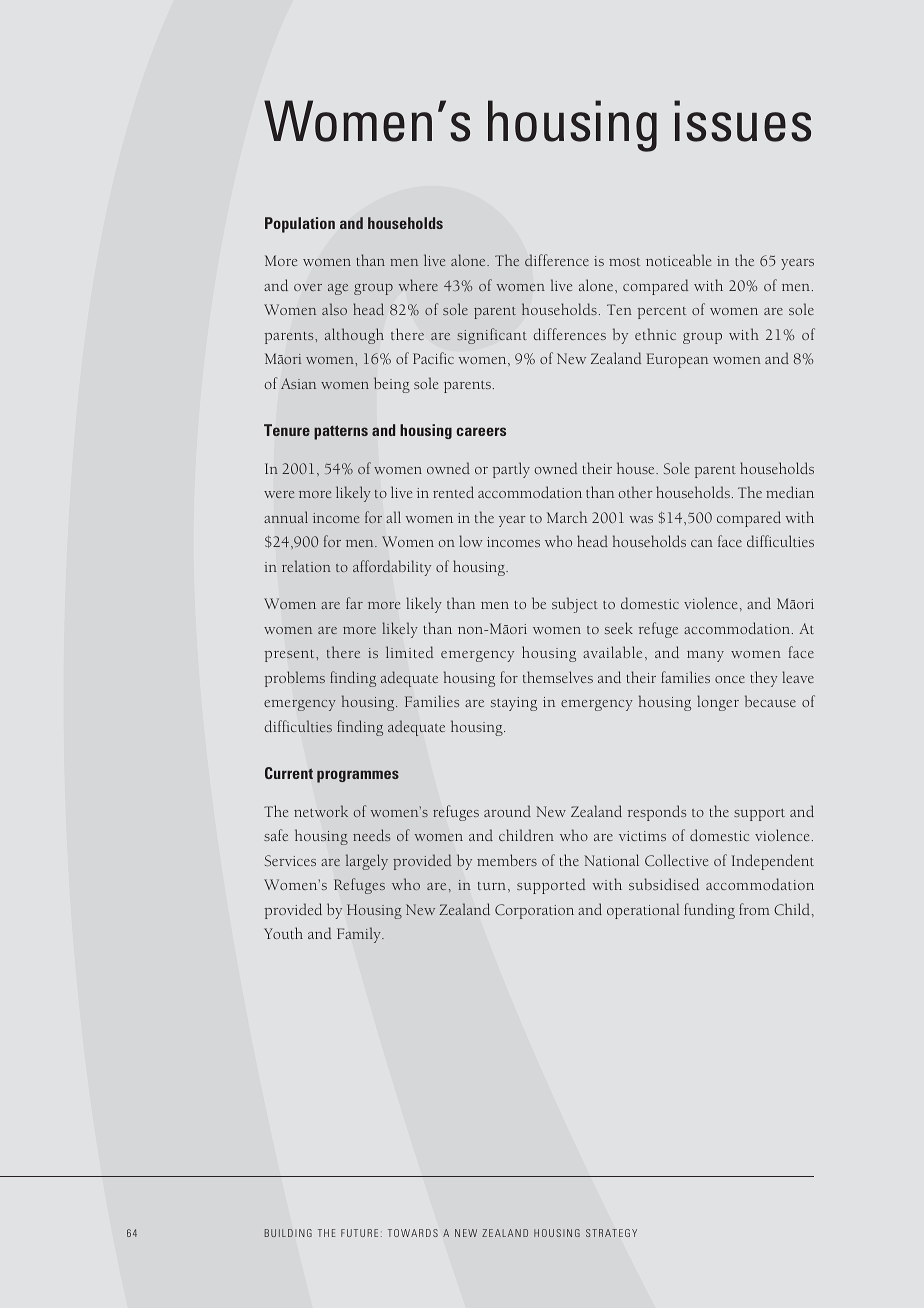  I want to click on once, so click(730, 679).
